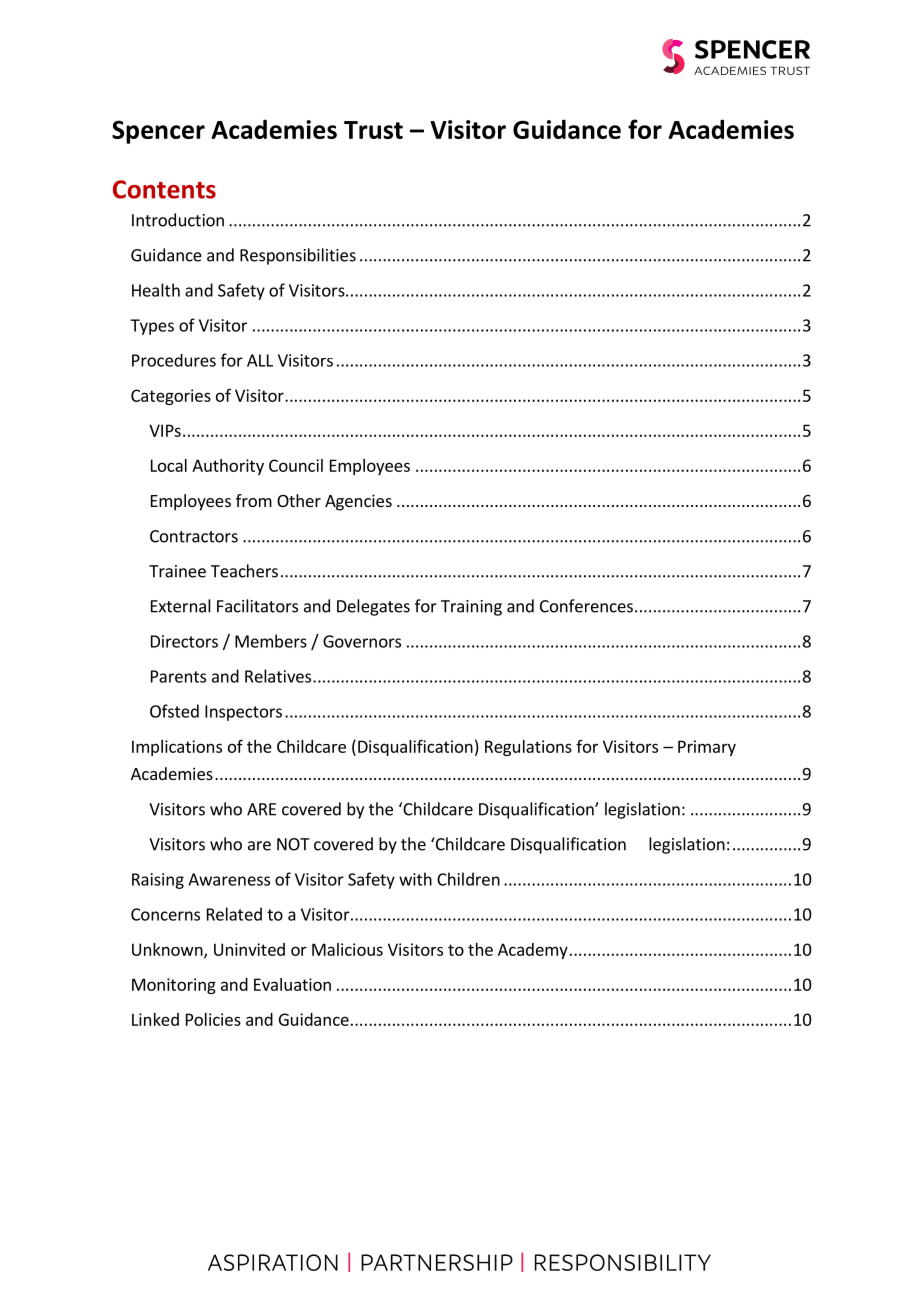 This screenshot has width=924, height=1309. What do you see at coordinates (373, 130) in the screenshot?
I see `Trust` at bounding box center [373, 130].
